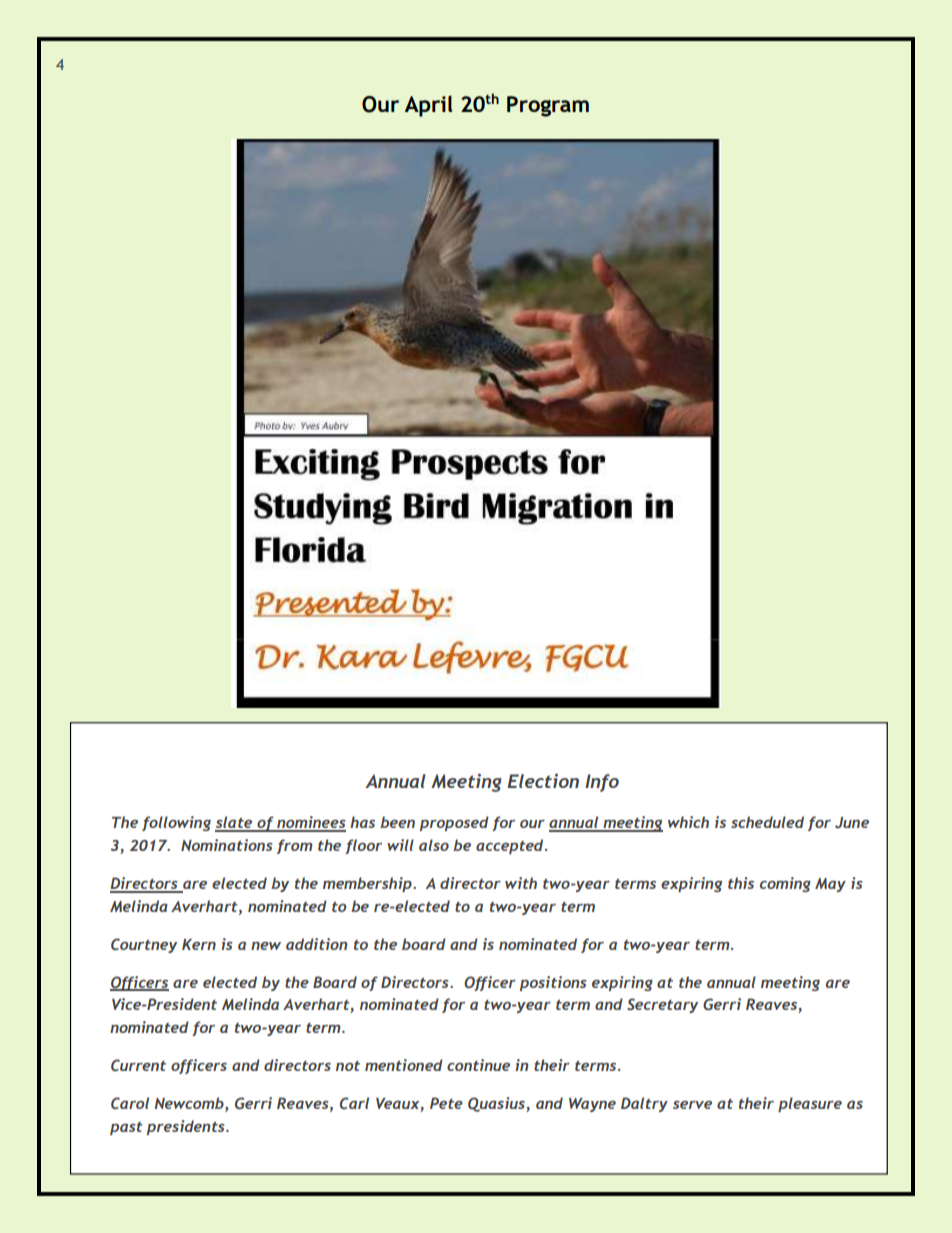 This screenshot has width=952, height=1233. Describe the element at coordinates (429, 106) in the screenshot. I see `April` at that location.
